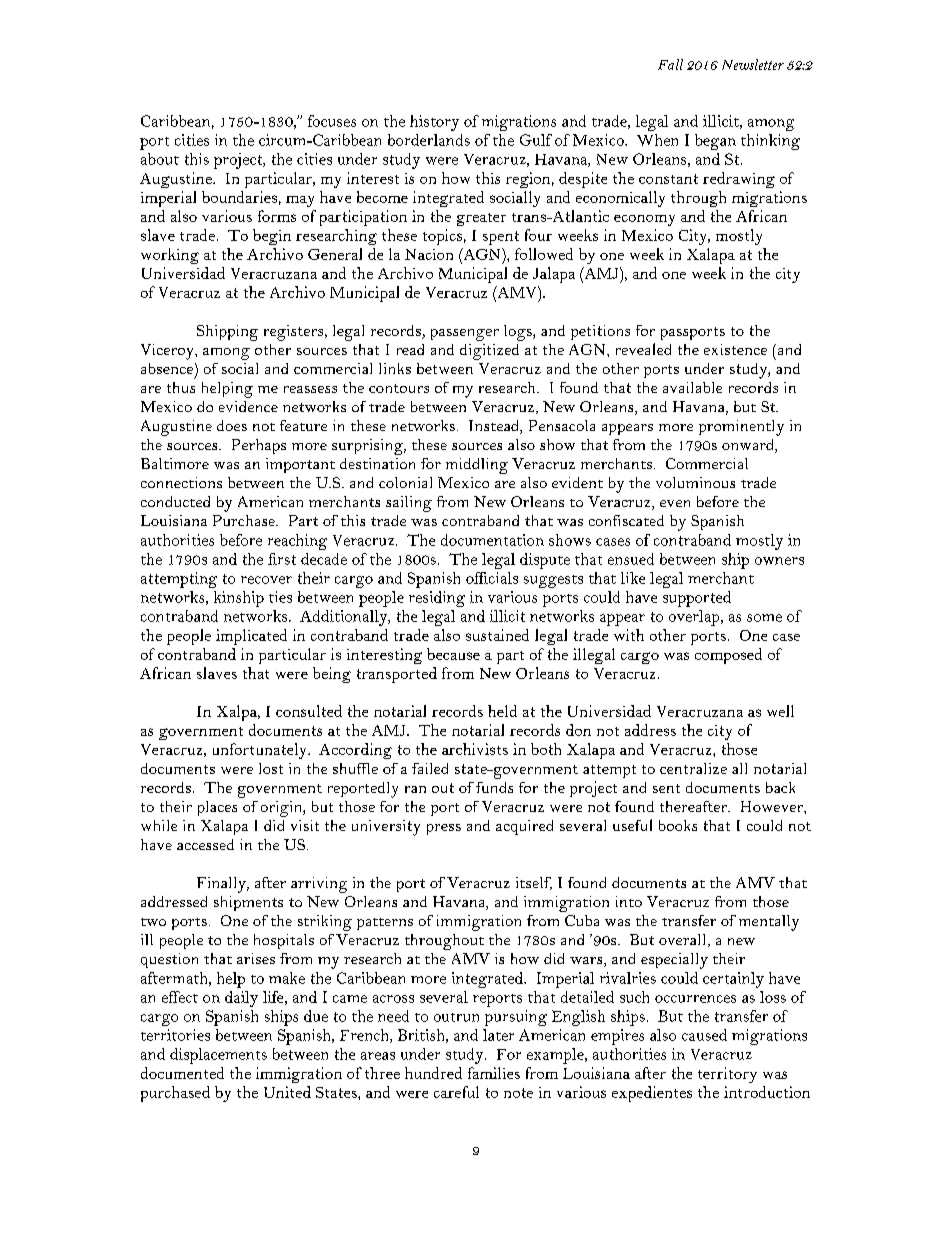  What do you see at coordinates (475, 749) in the screenshot?
I see `archivists` at bounding box center [475, 749].
